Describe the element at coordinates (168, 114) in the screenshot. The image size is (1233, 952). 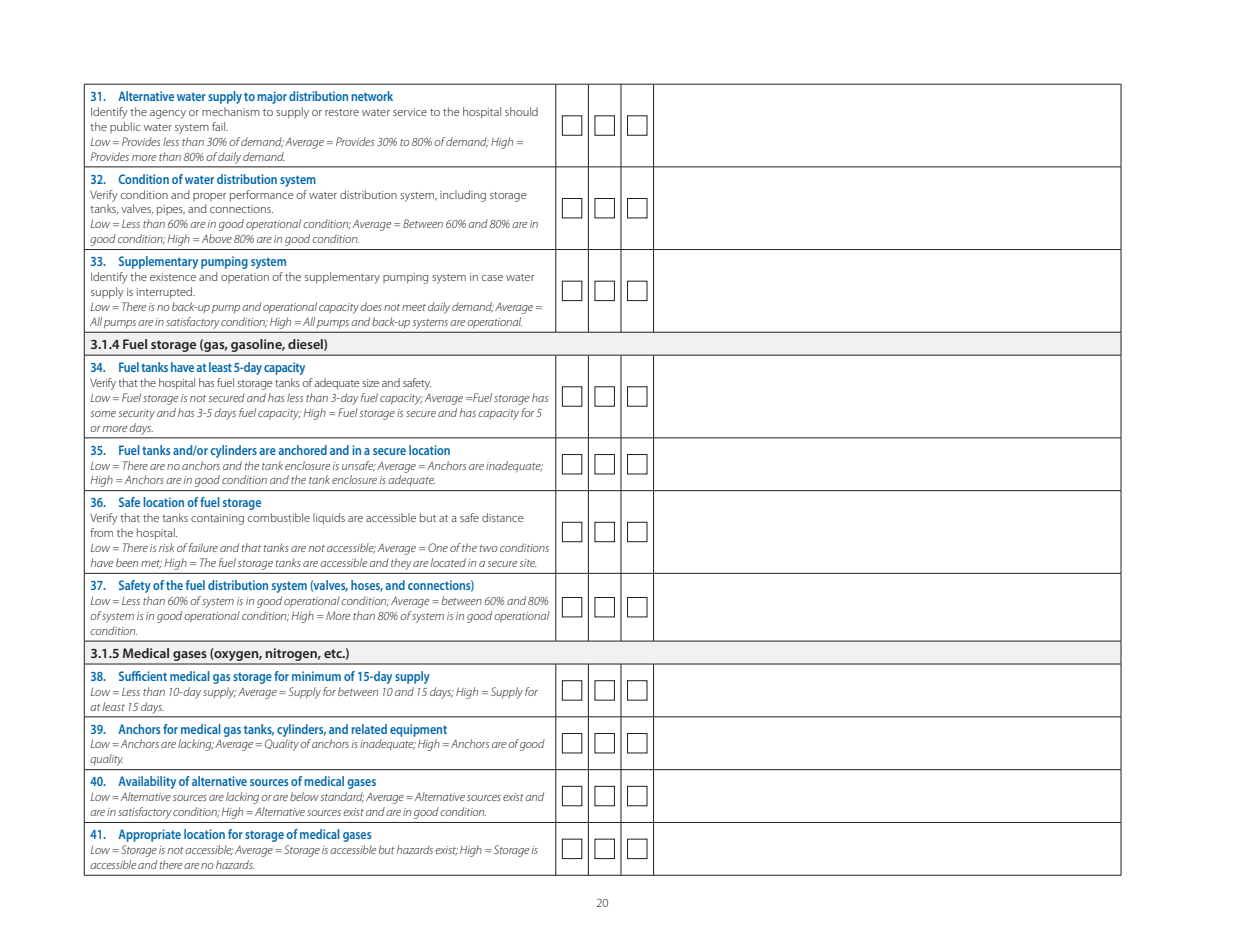
I see `agency` at that location.
